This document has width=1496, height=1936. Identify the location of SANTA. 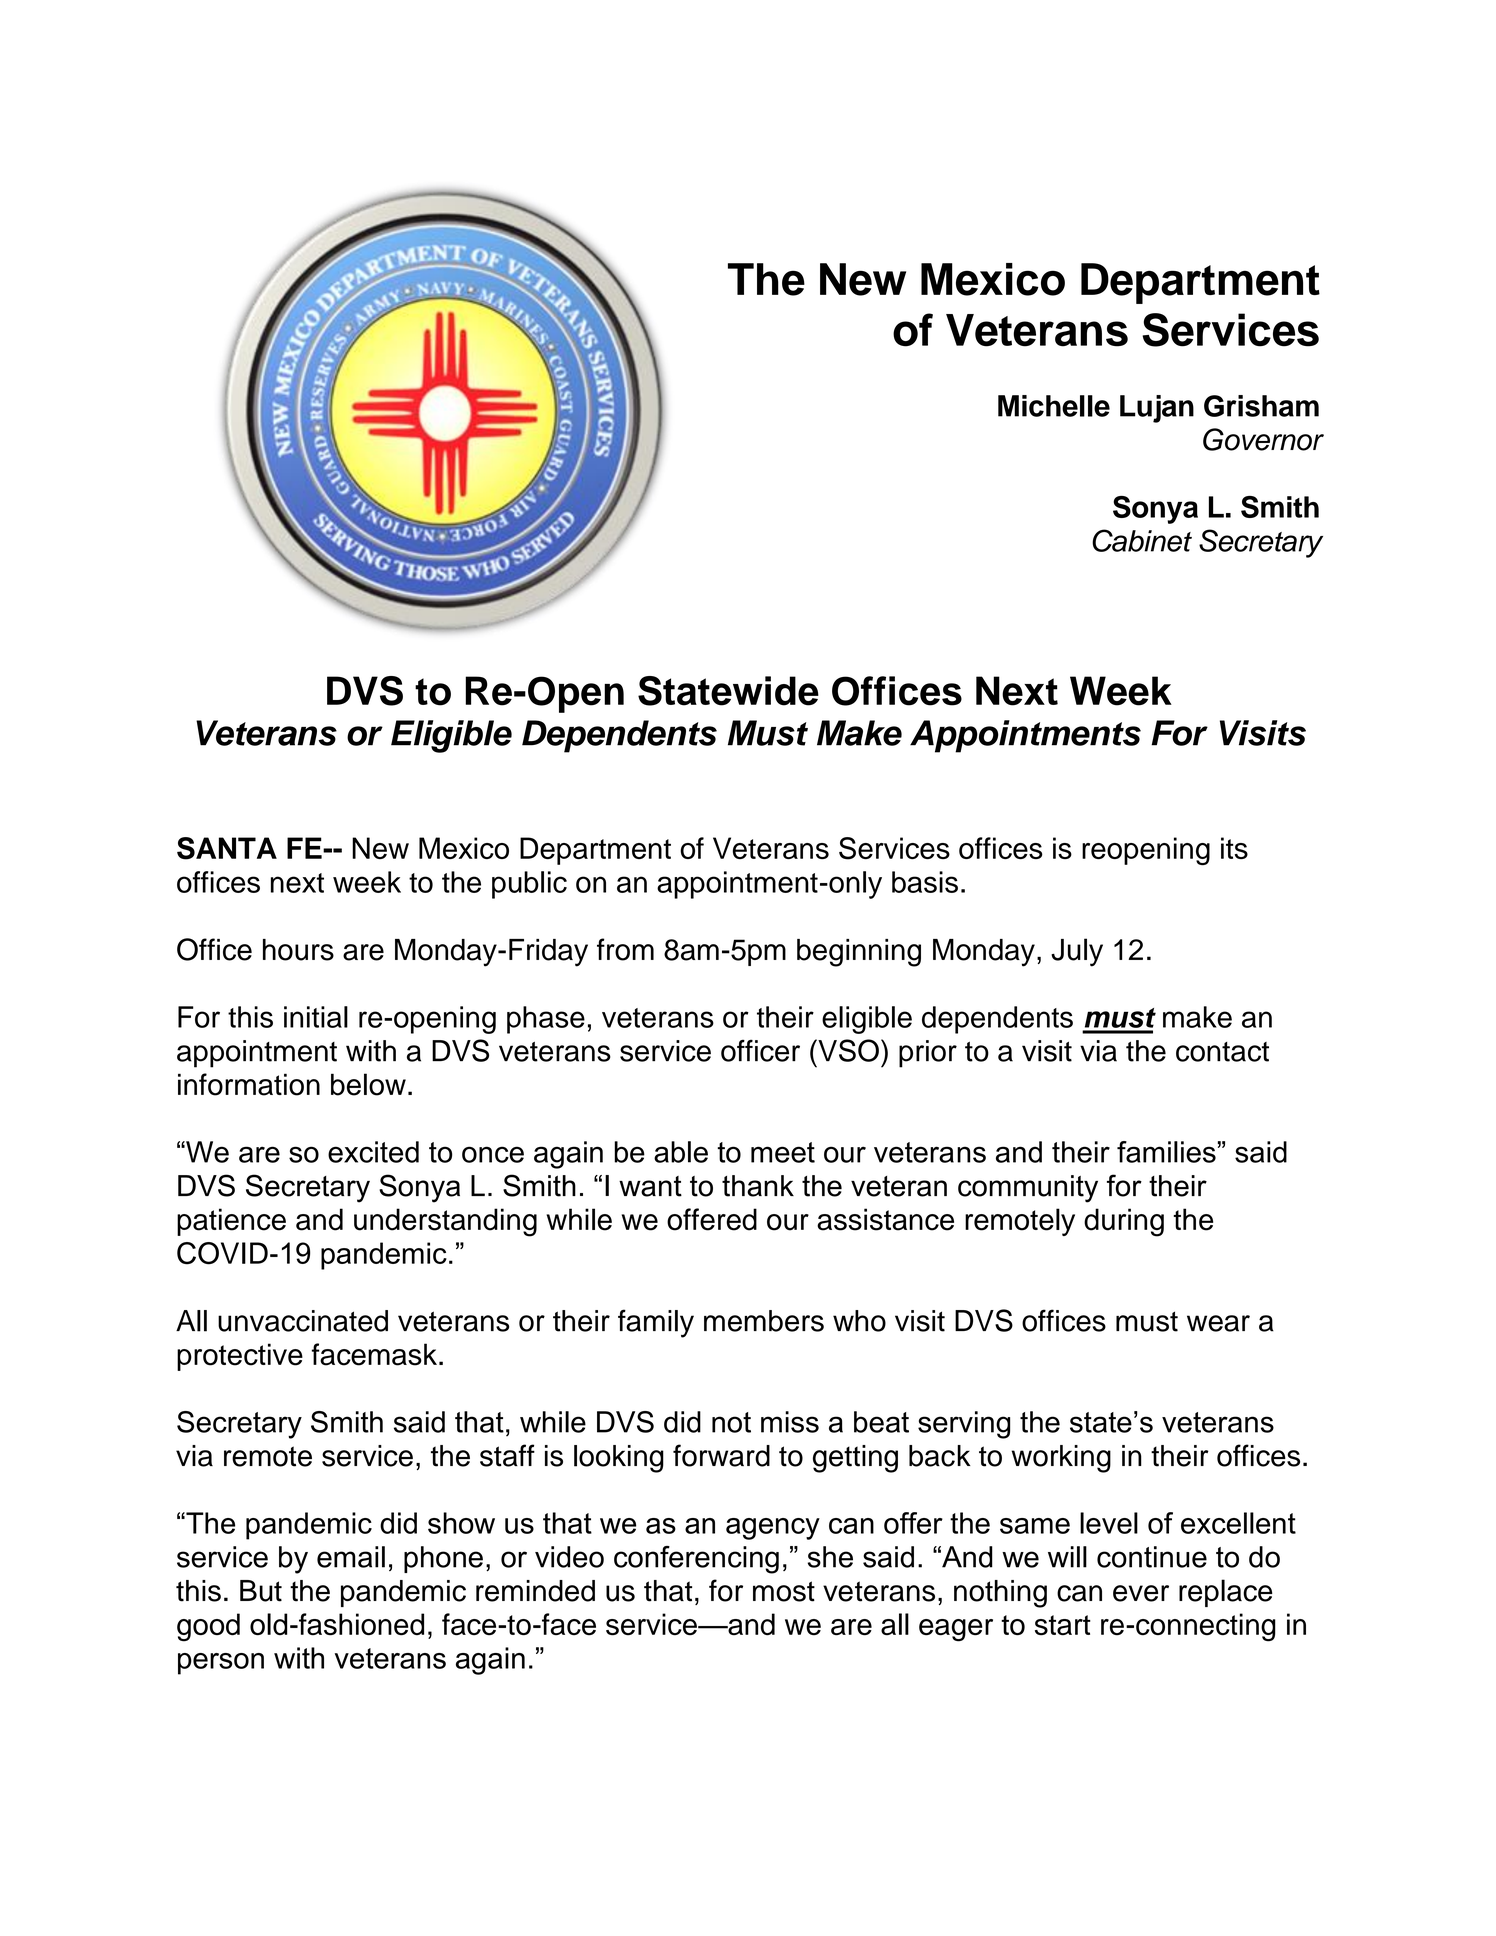
(227, 848).
